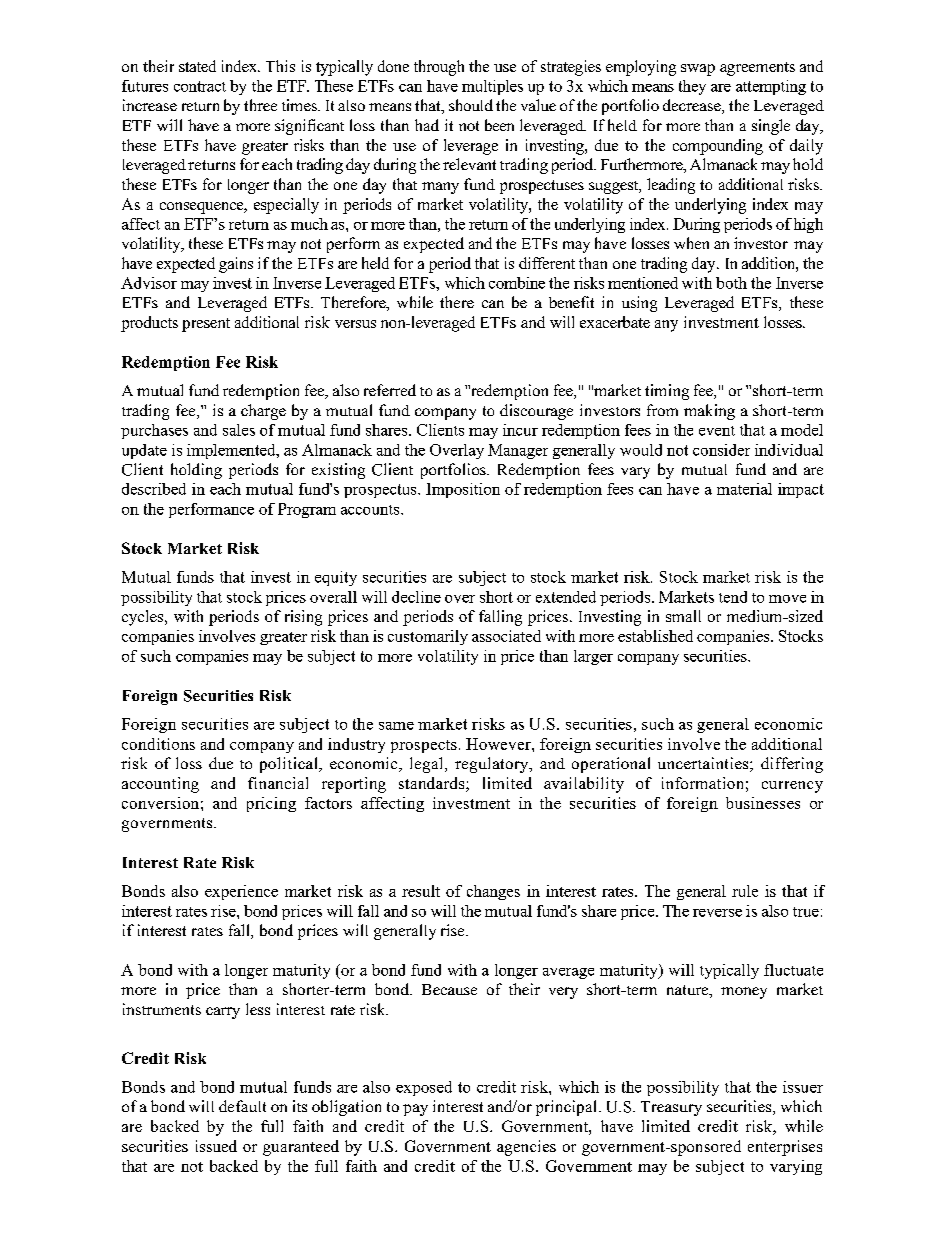 The width and height of the document is (952, 1233). What do you see at coordinates (200, 86) in the document?
I see `contract` at bounding box center [200, 86].
